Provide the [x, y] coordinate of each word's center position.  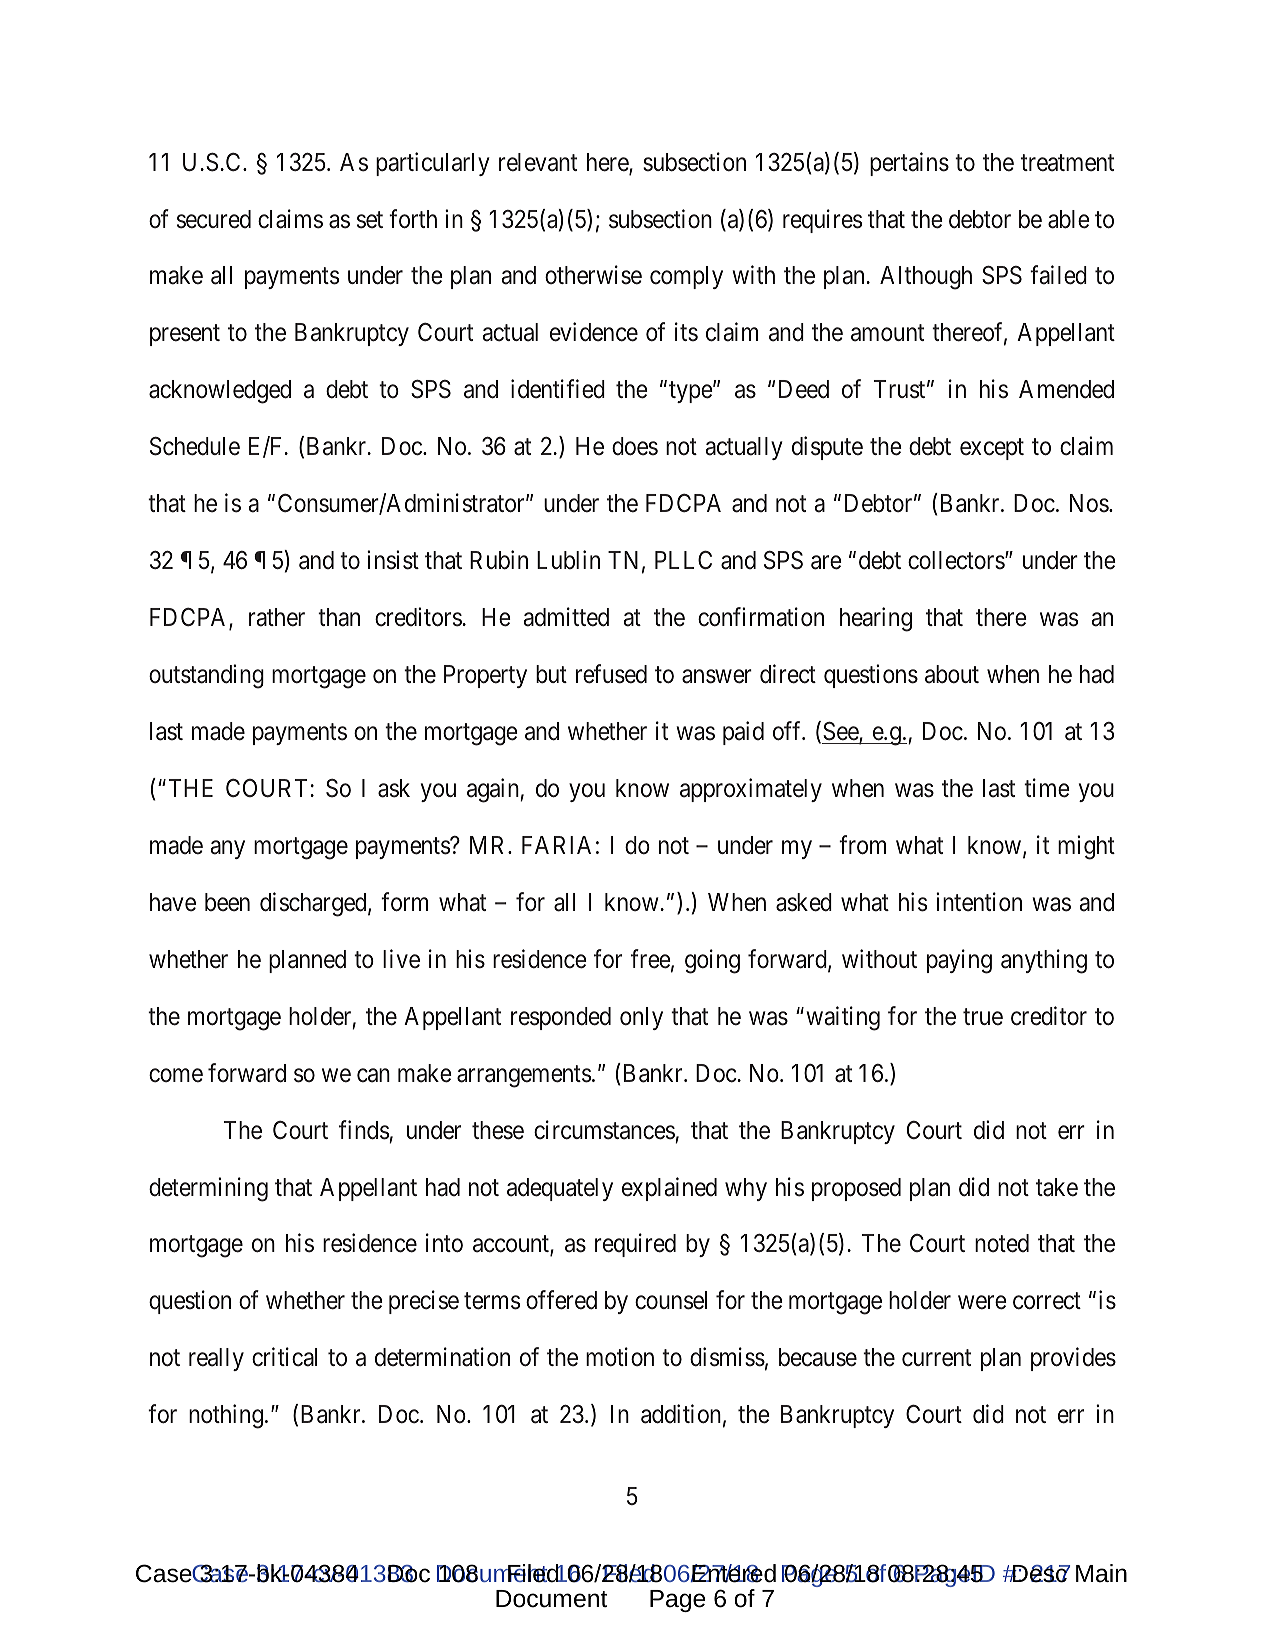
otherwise [593, 275]
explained [669, 1189]
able [1069, 219]
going [712, 961]
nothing [226, 1416]
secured [214, 219]
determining [208, 1189]
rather [277, 617]
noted [1002, 1243]
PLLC [683, 560]
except [992, 449]
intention [979, 902]
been [227, 902]
